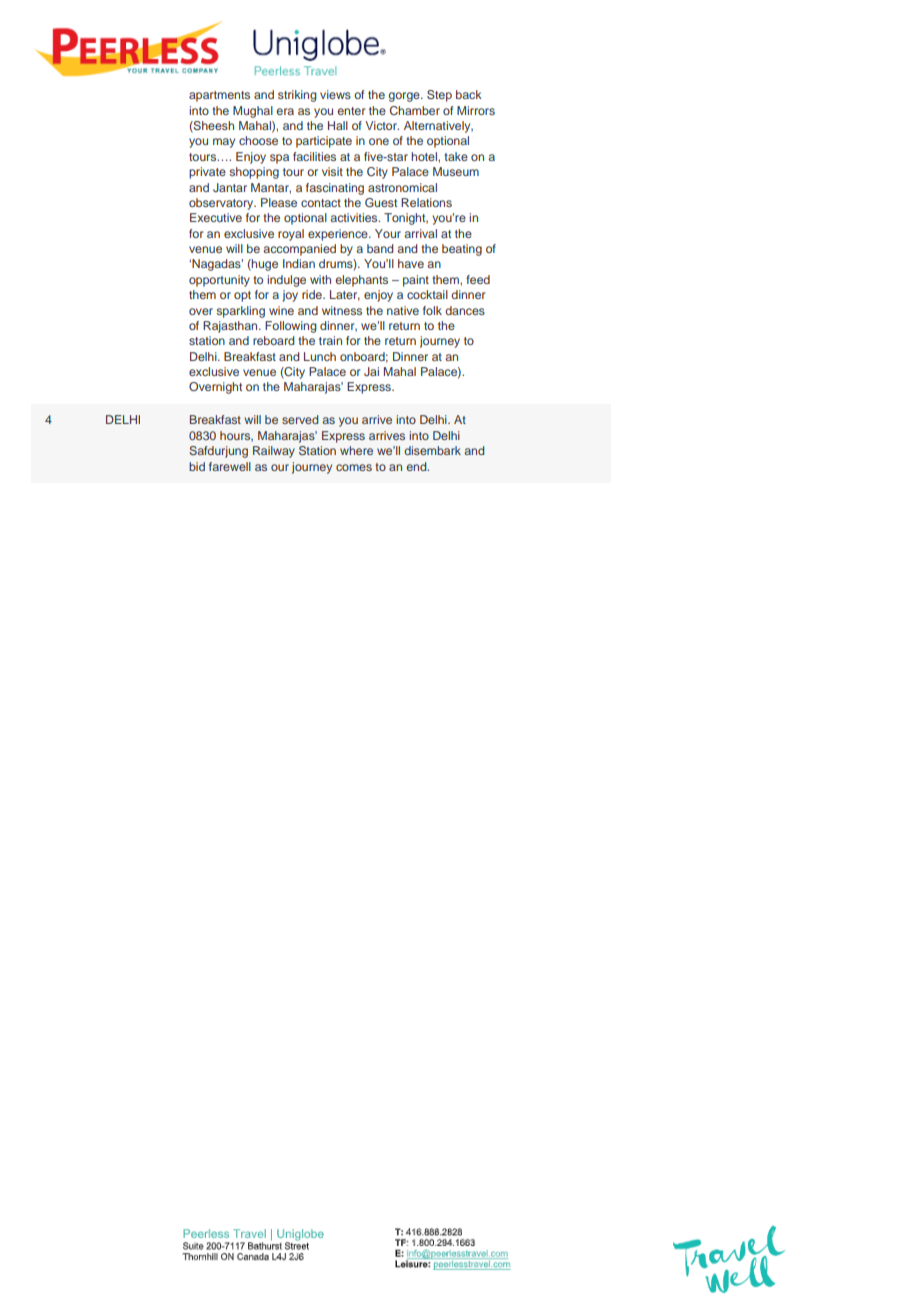 The width and height of the screenshot is (924, 1308). Describe the element at coordinates (330, 340) in the screenshot. I see `train` at that location.
